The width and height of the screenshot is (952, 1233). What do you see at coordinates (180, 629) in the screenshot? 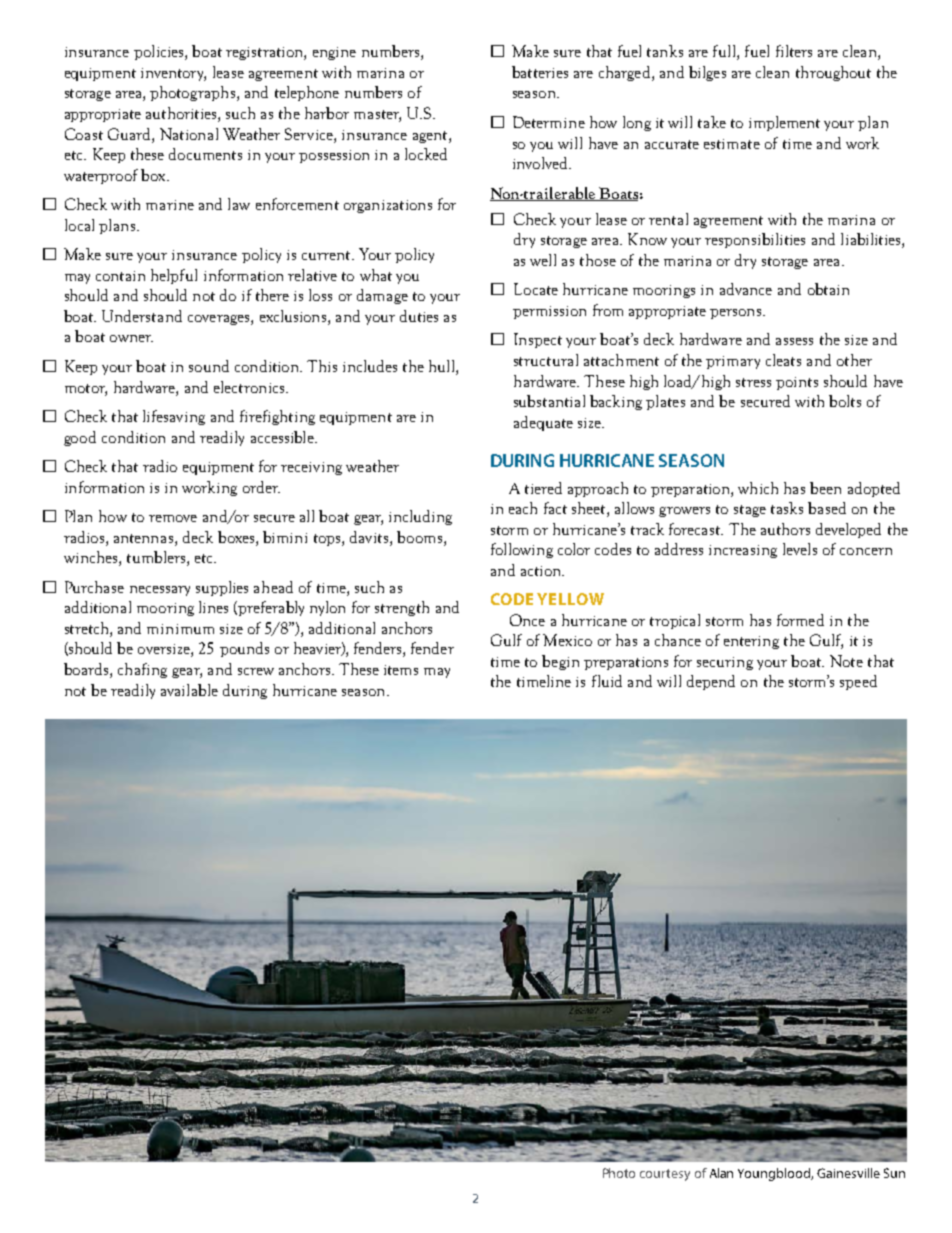
I see `minimum` at bounding box center [180, 629].
